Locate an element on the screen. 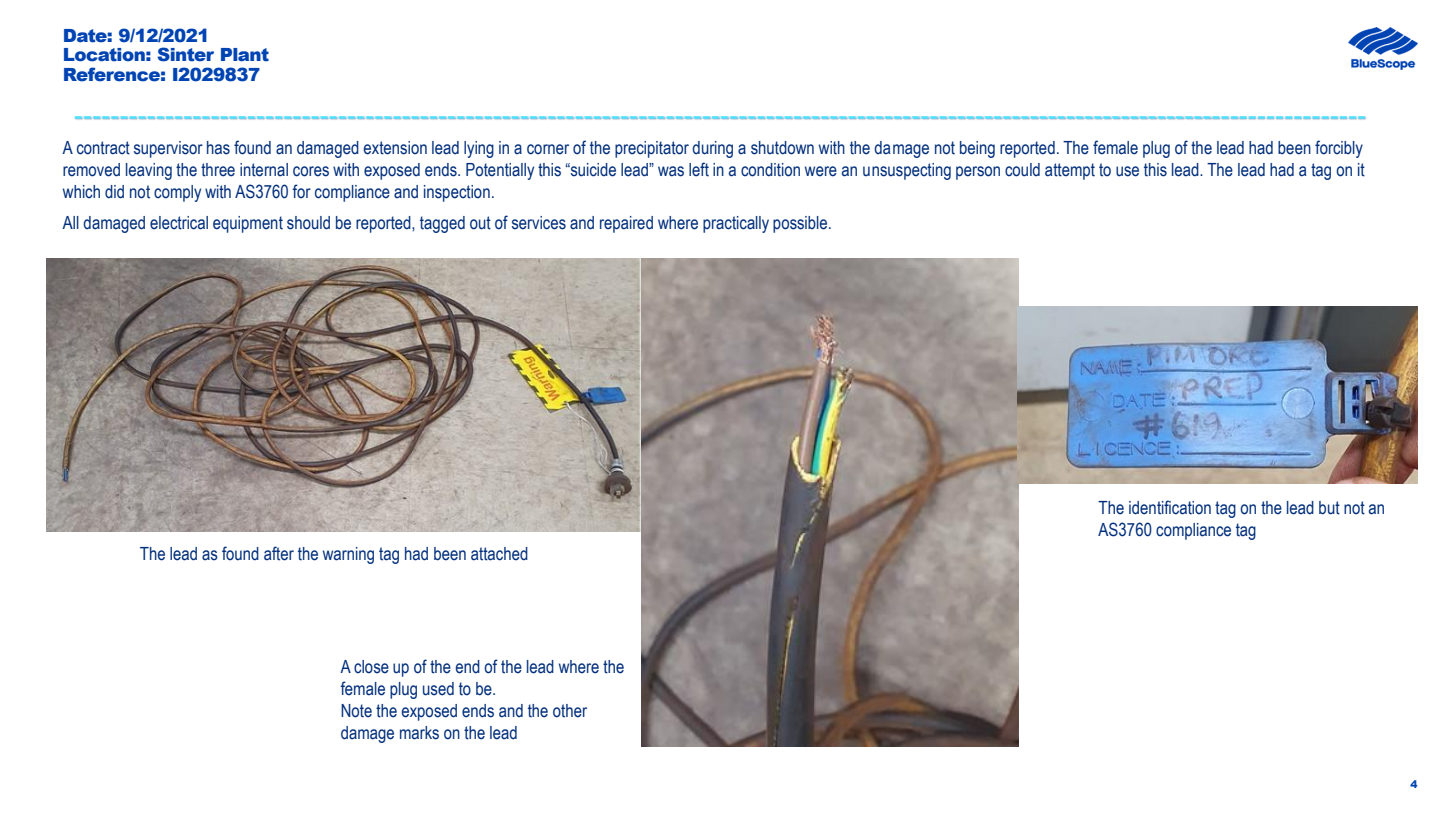 The image size is (1456, 819). Note is located at coordinates (356, 711).
